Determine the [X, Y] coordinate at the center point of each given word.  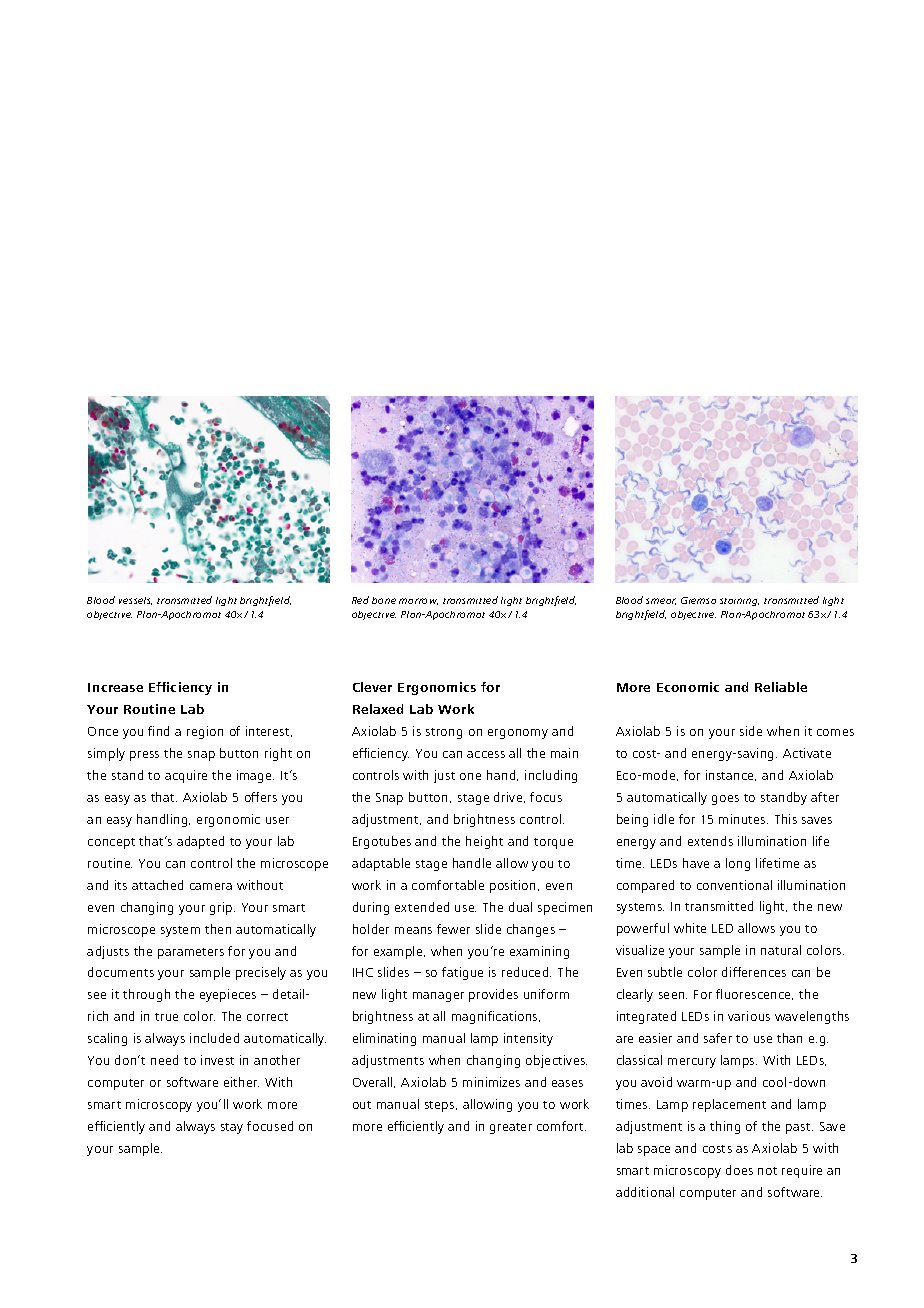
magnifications [496, 1017]
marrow [418, 601]
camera [211, 886]
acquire [186, 776]
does [739, 1170]
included [214, 1038]
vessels [135, 601]
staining [739, 602]
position [514, 886]
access [486, 754]
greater [511, 1128]
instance [731, 775]
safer [718, 1038]
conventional [734, 885]
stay [232, 1128]
